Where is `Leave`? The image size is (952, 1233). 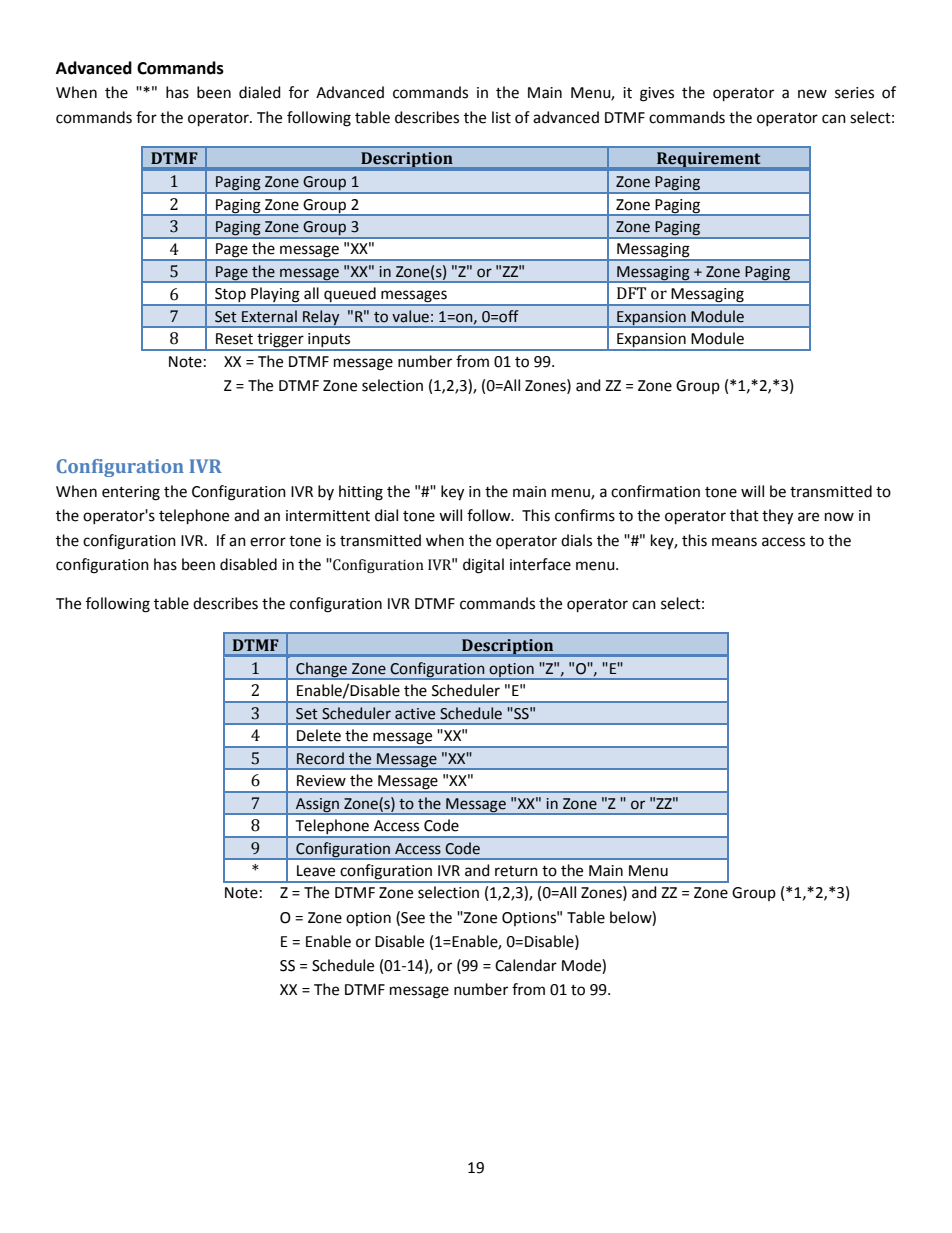 Leave is located at coordinates (316, 871).
